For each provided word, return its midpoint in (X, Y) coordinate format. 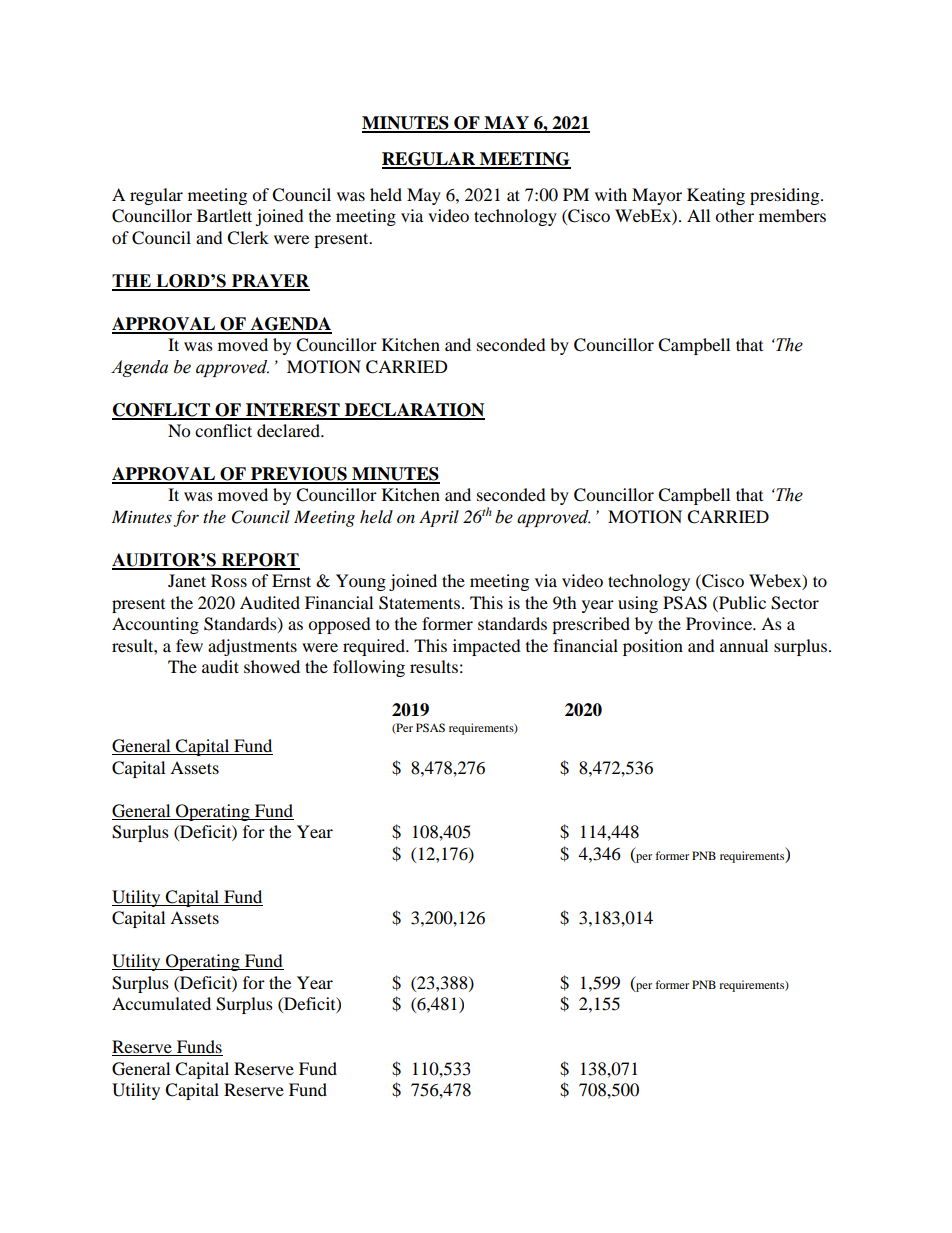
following (369, 668)
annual (744, 645)
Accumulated (161, 1003)
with (611, 194)
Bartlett (224, 215)
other (734, 215)
